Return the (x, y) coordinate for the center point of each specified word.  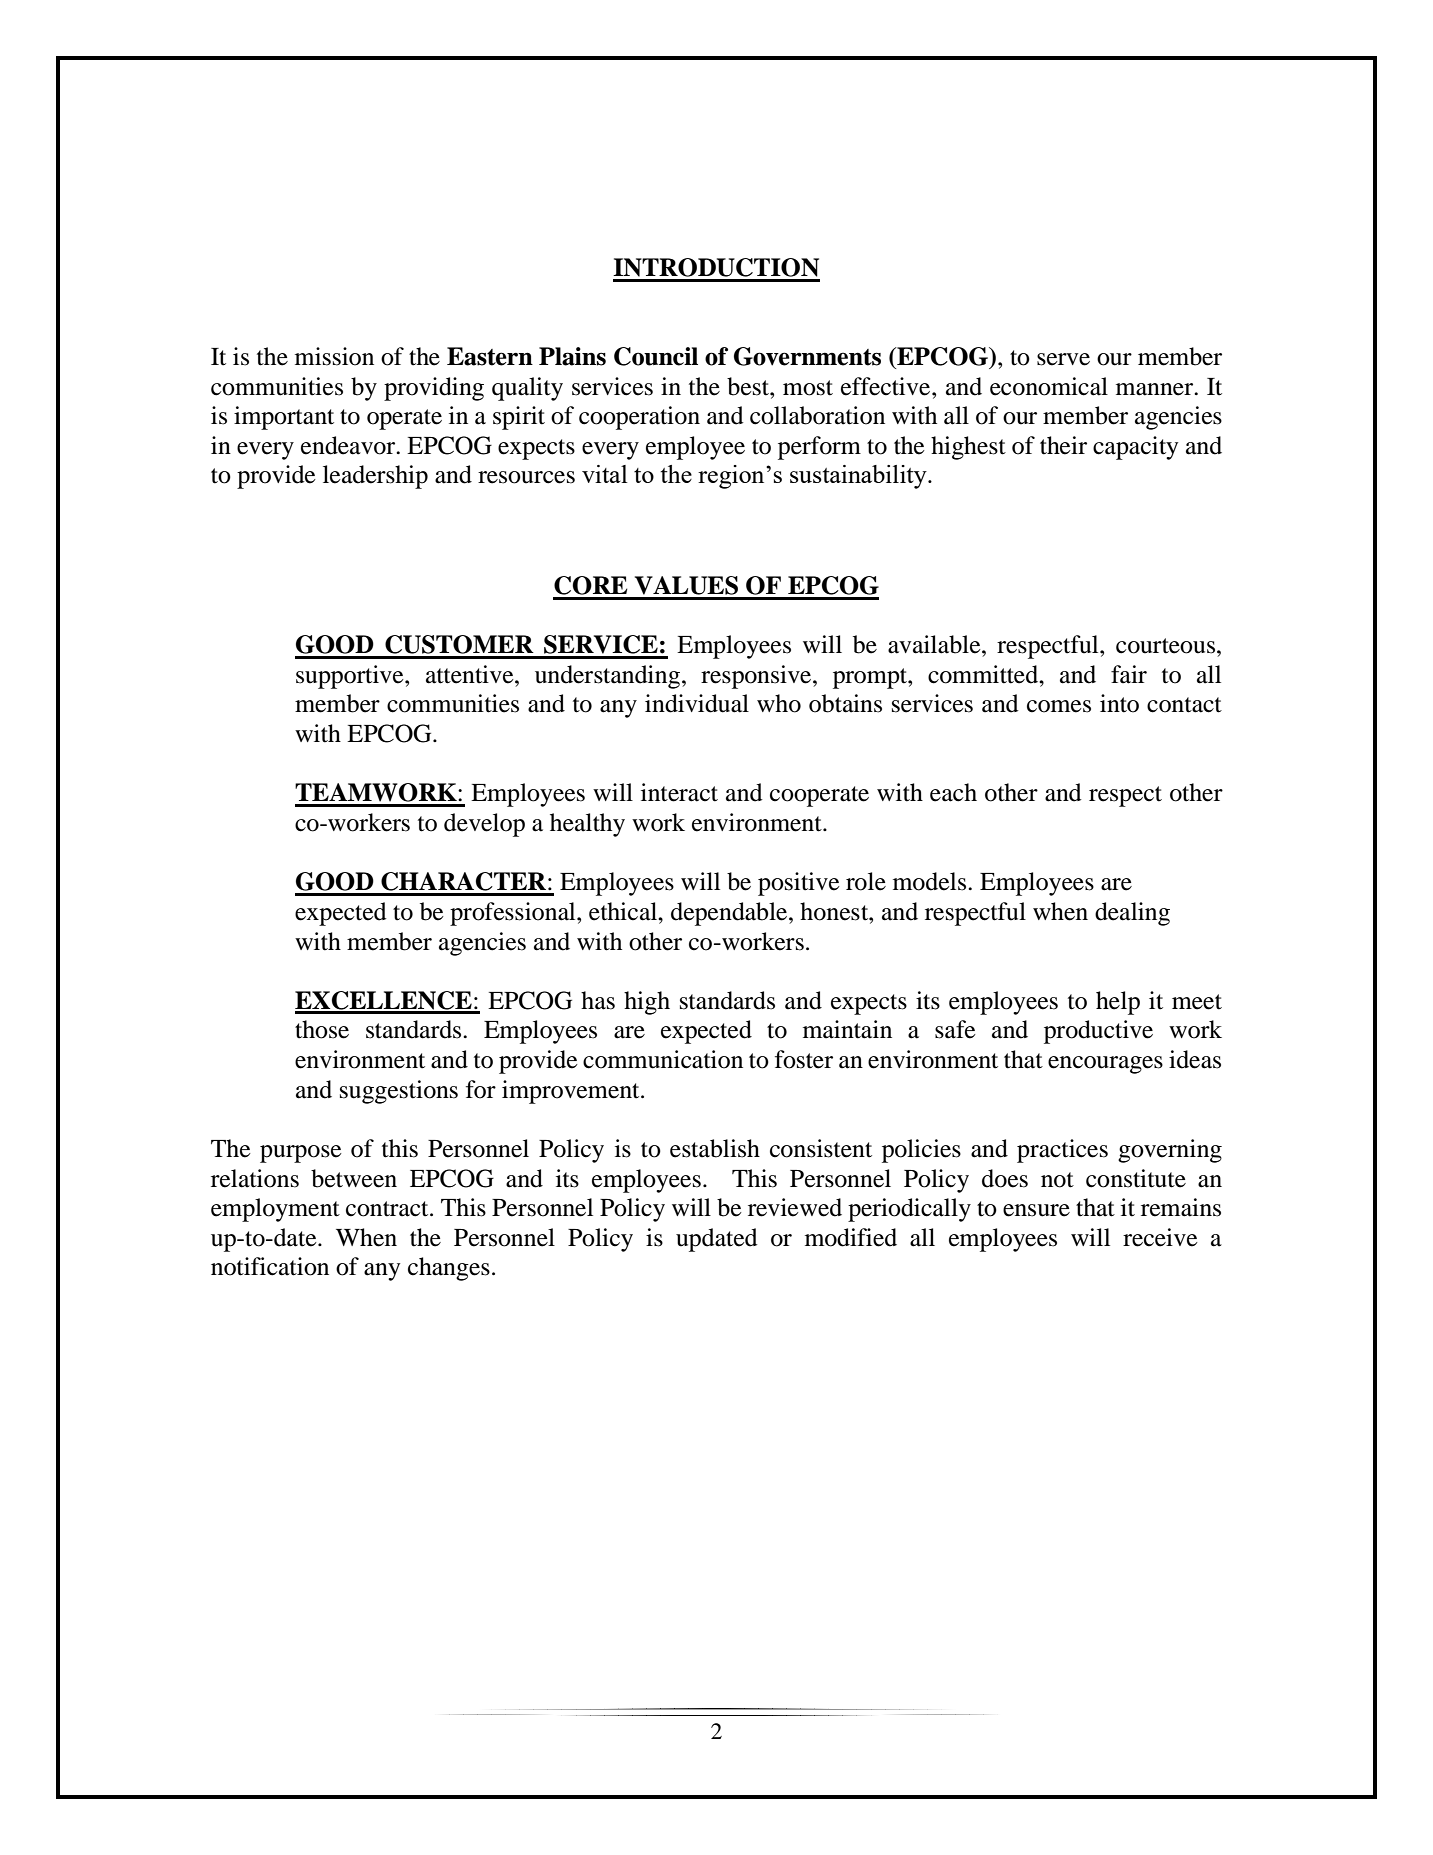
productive (1098, 1032)
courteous (1167, 646)
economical (1049, 386)
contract (388, 1209)
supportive (351, 677)
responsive (757, 677)
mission (334, 356)
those (322, 1029)
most (808, 388)
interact (679, 792)
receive (1160, 1237)
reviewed (795, 1207)
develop (484, 825)
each (953, 792)
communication (663, 1059)
